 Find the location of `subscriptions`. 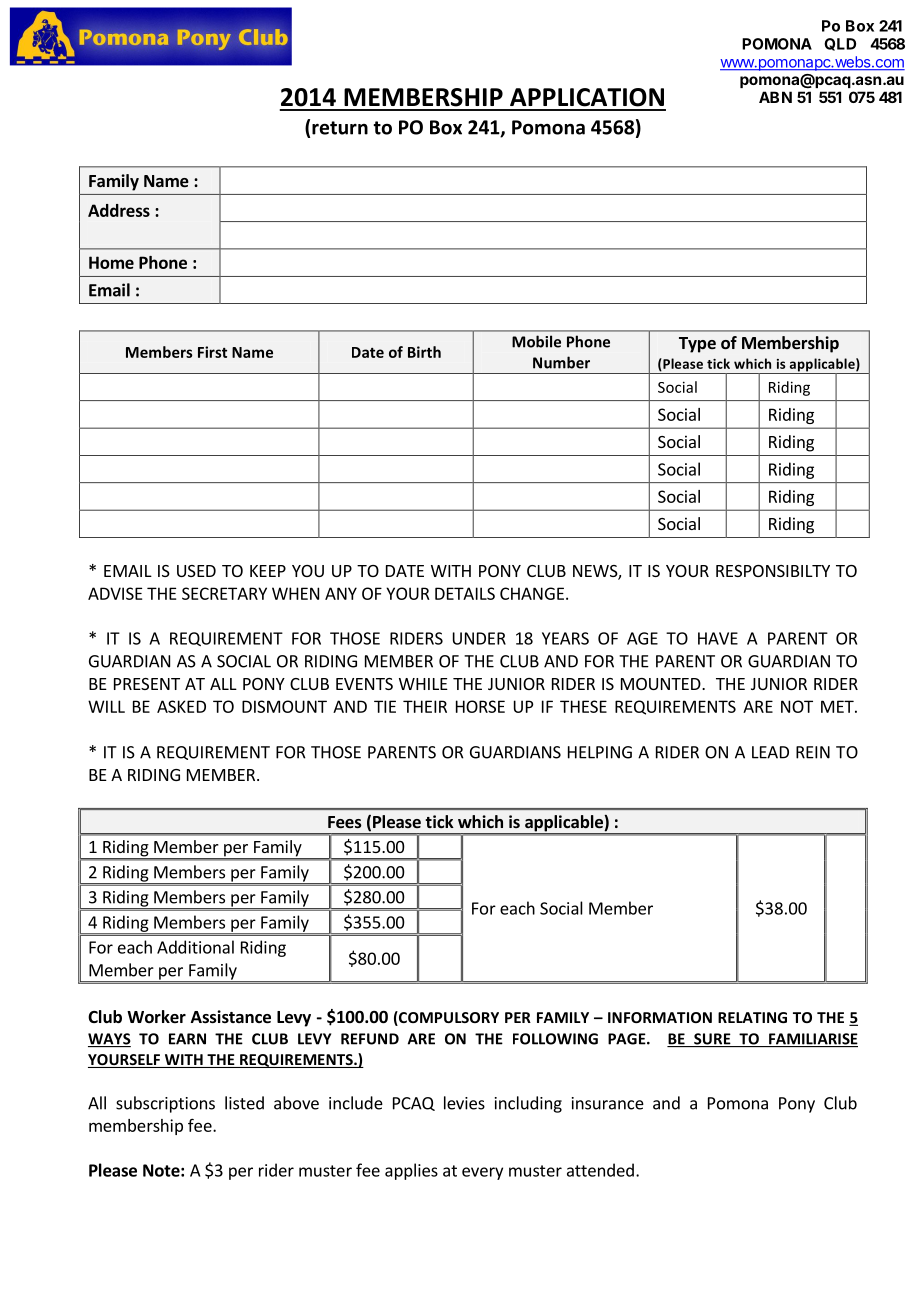

subscriptions is located at coordinates (165, 1104).
